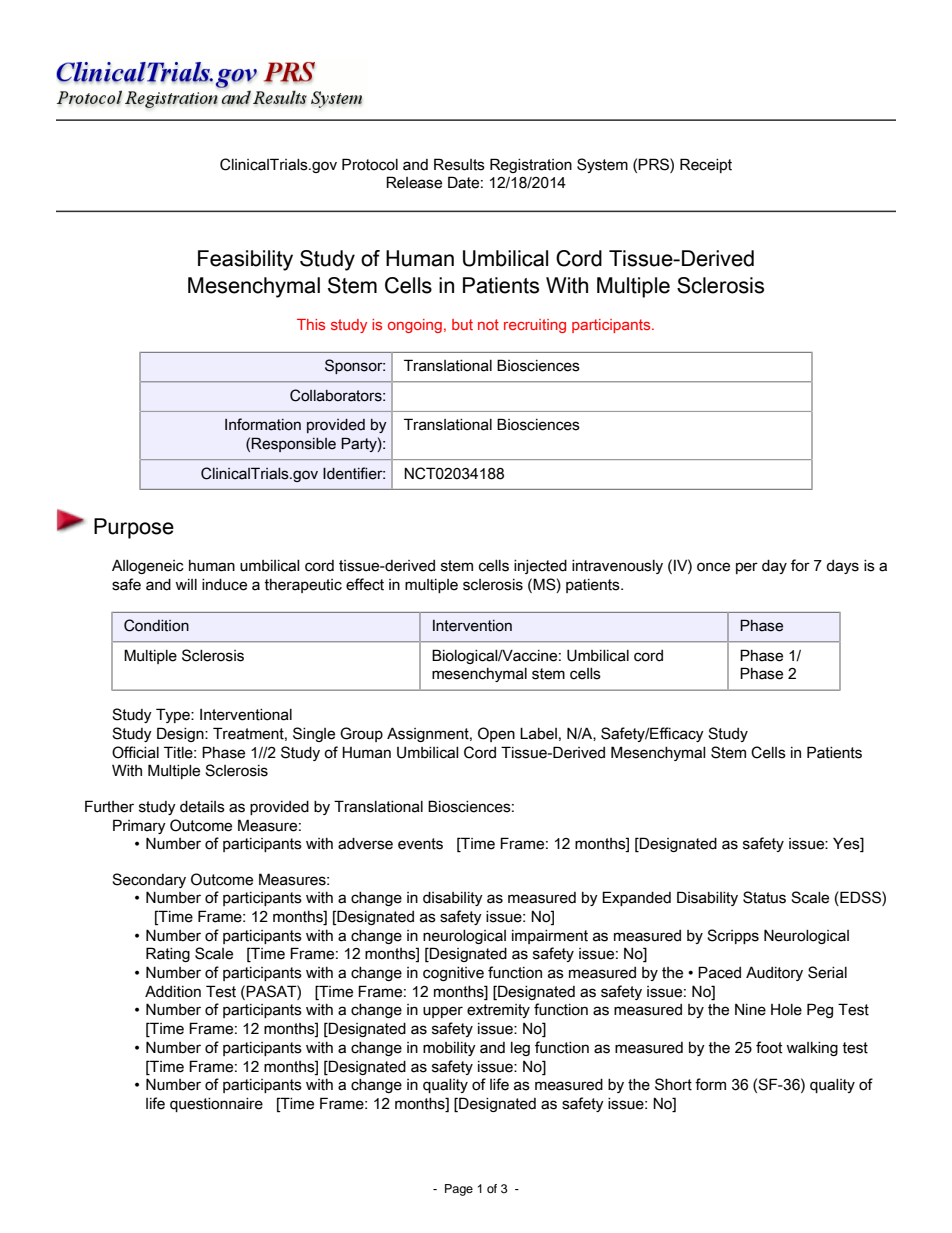 Image resolution: width=952 pixels, height=1233 pixels. Describe the element at coordinates (245, 260) in the page. I see `Feasibility` at that location.
